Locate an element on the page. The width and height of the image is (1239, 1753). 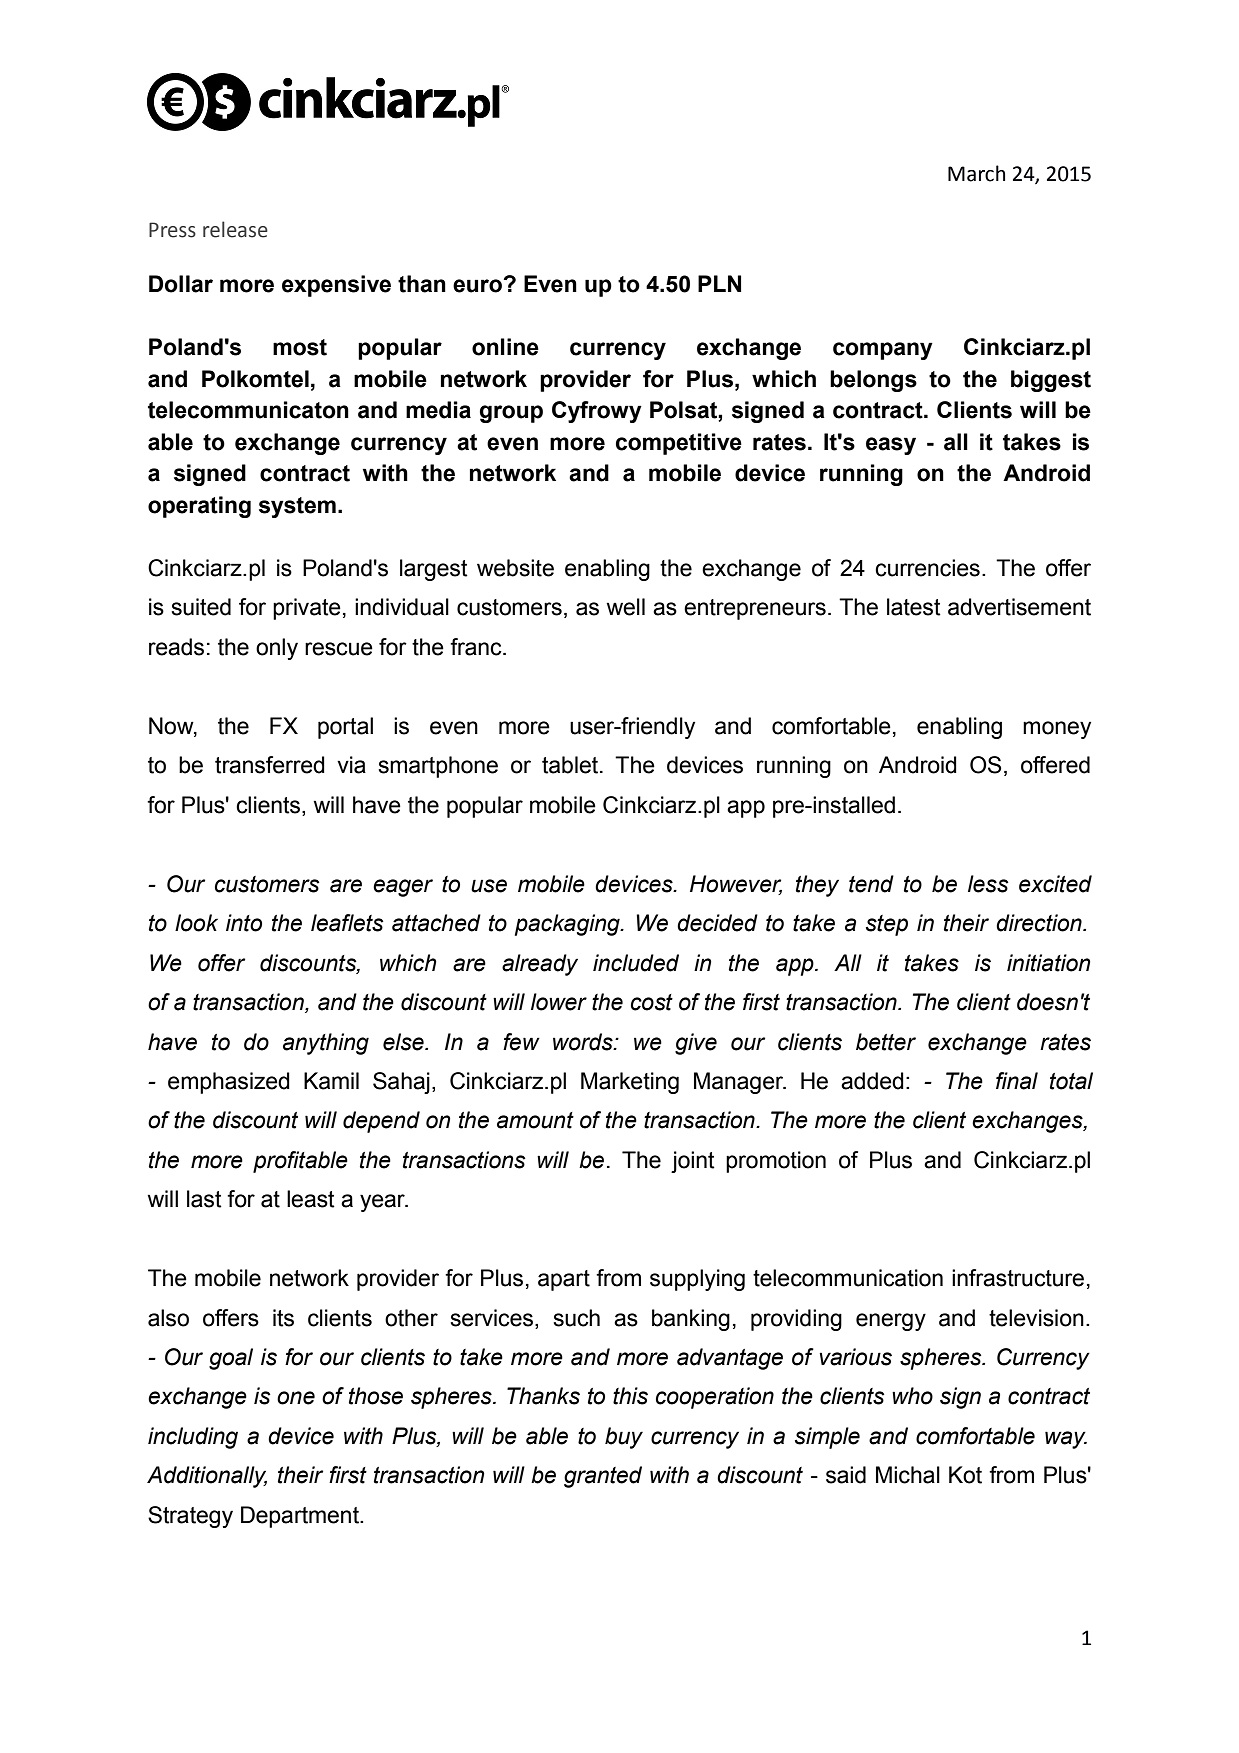
March is located at coordinates (976, 173).
